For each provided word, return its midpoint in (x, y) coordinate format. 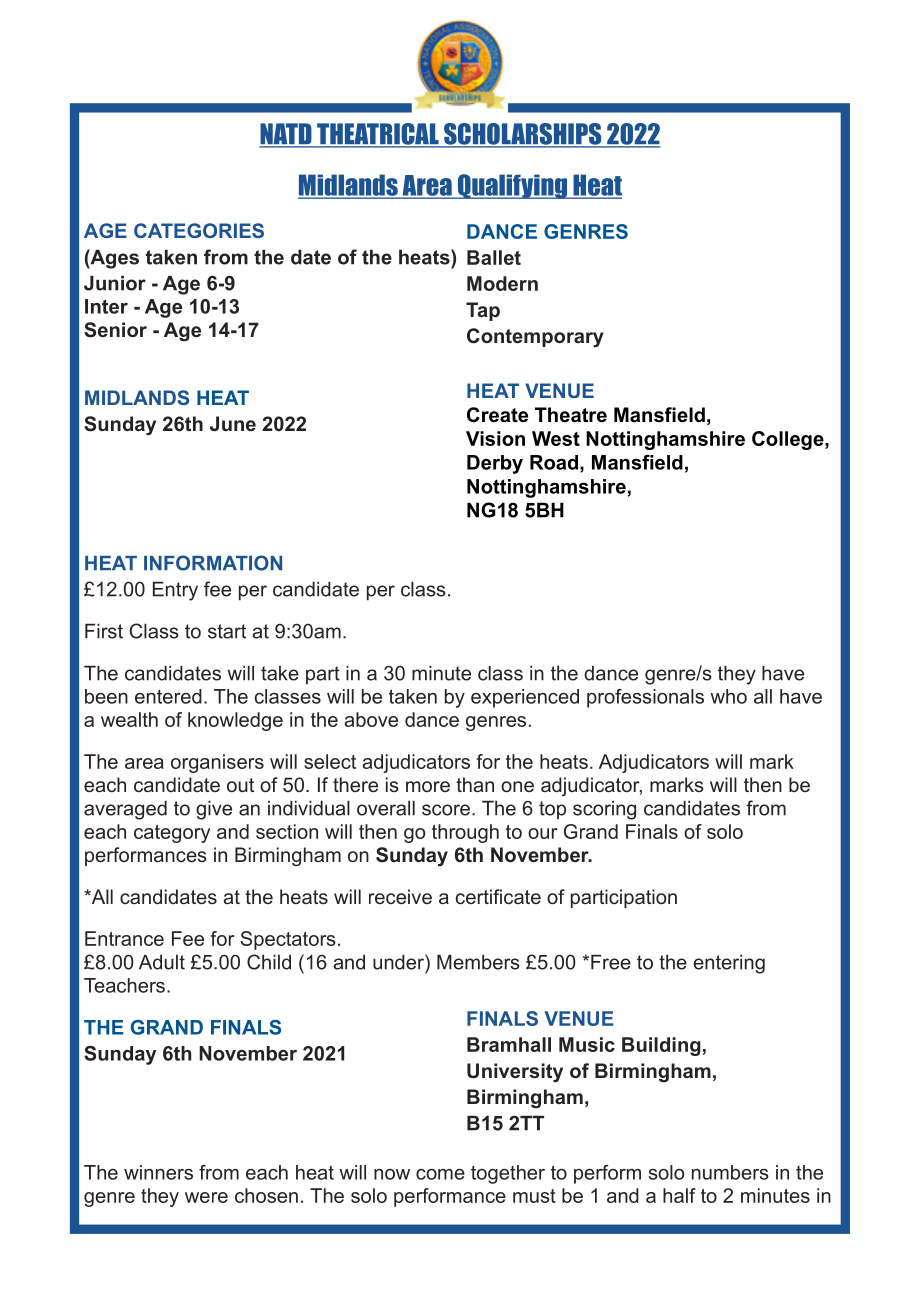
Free (611, 962)
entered (168, 696)
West (556, 438)
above (371, 719)
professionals (645, 698)
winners (158, 1172)
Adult (162, 962)
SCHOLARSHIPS (523, 135)
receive (400, 896)
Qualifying (512, 186)
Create (497, 415)
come (440, 1174)
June (233, 423)
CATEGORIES (199, 230)
